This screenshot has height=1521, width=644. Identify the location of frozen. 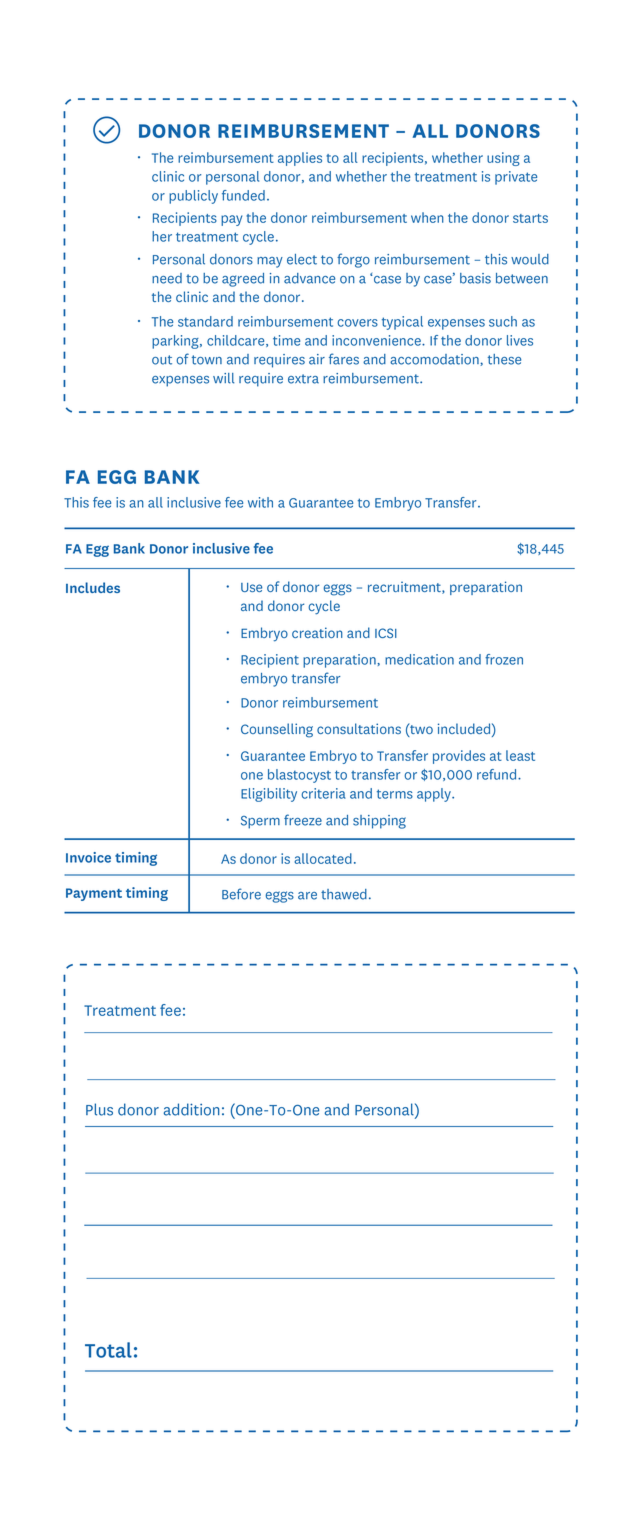
(504, 659).
